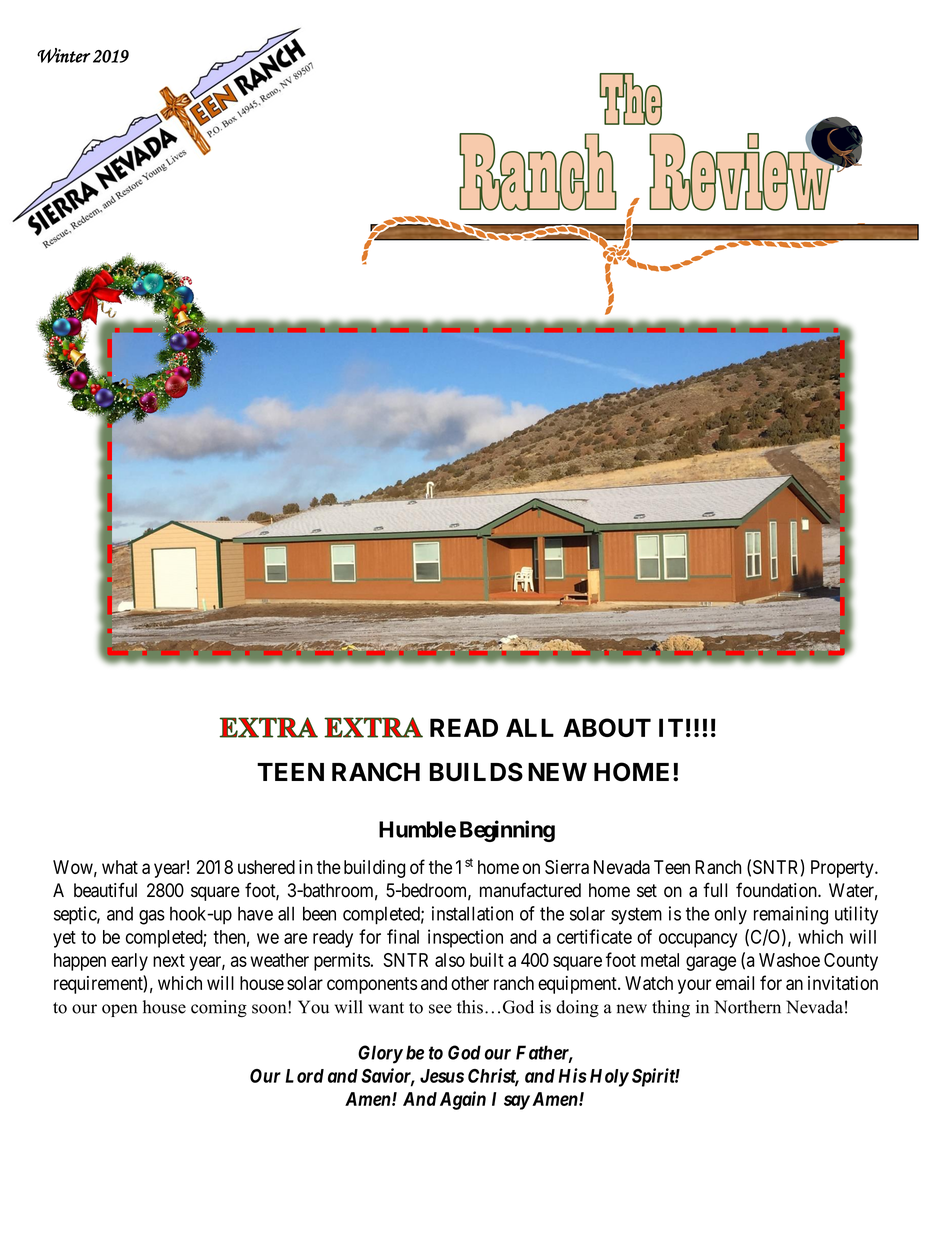 The image size is (952, 1233). What do you see at coordinates (715, 889) in the image?
I see `full` at bounding box center [715, 889].
